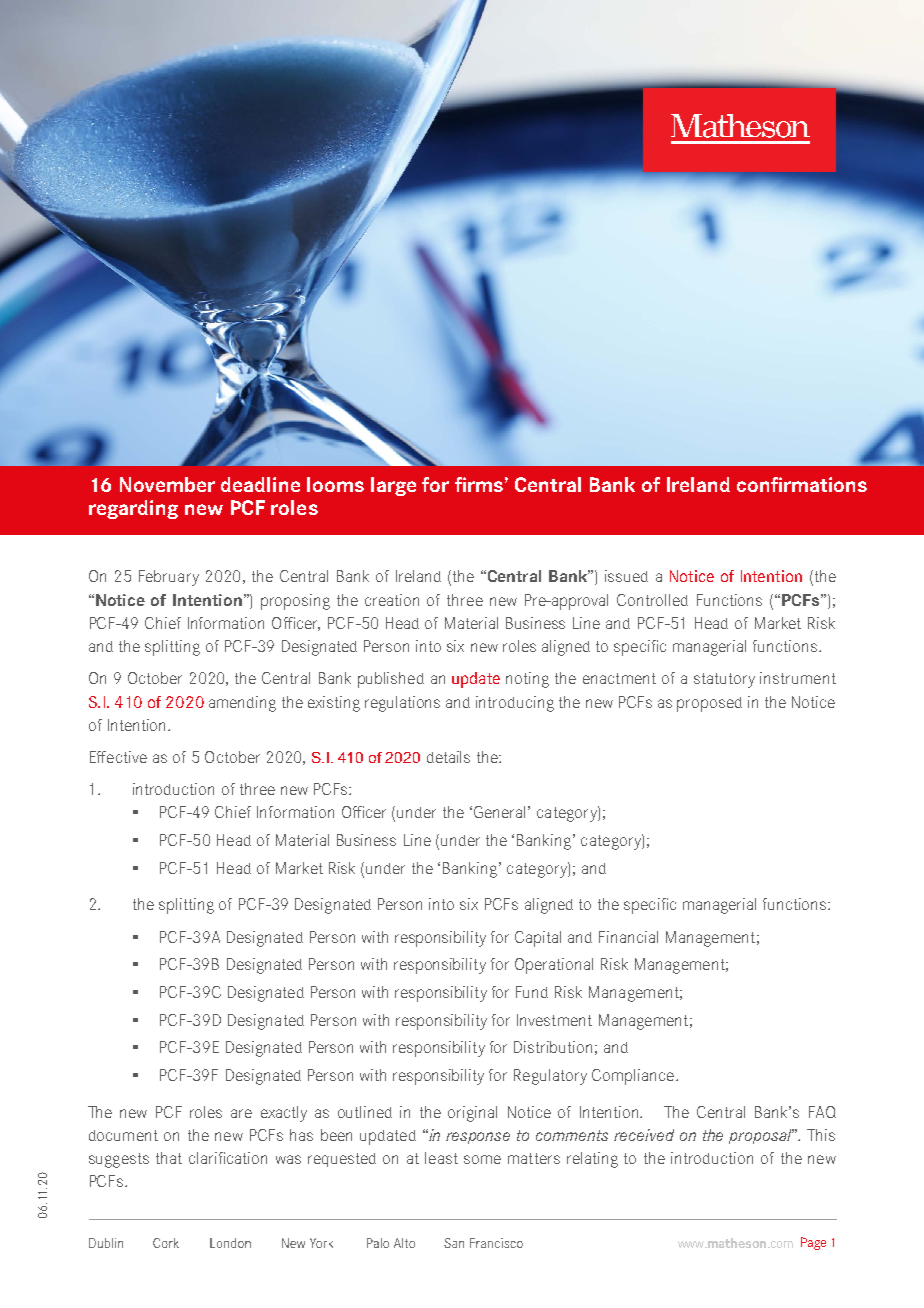 The image size is (924, 1308). Describe the element at coordinates (393, 486) in the screenshot. I see `large` at that location.
